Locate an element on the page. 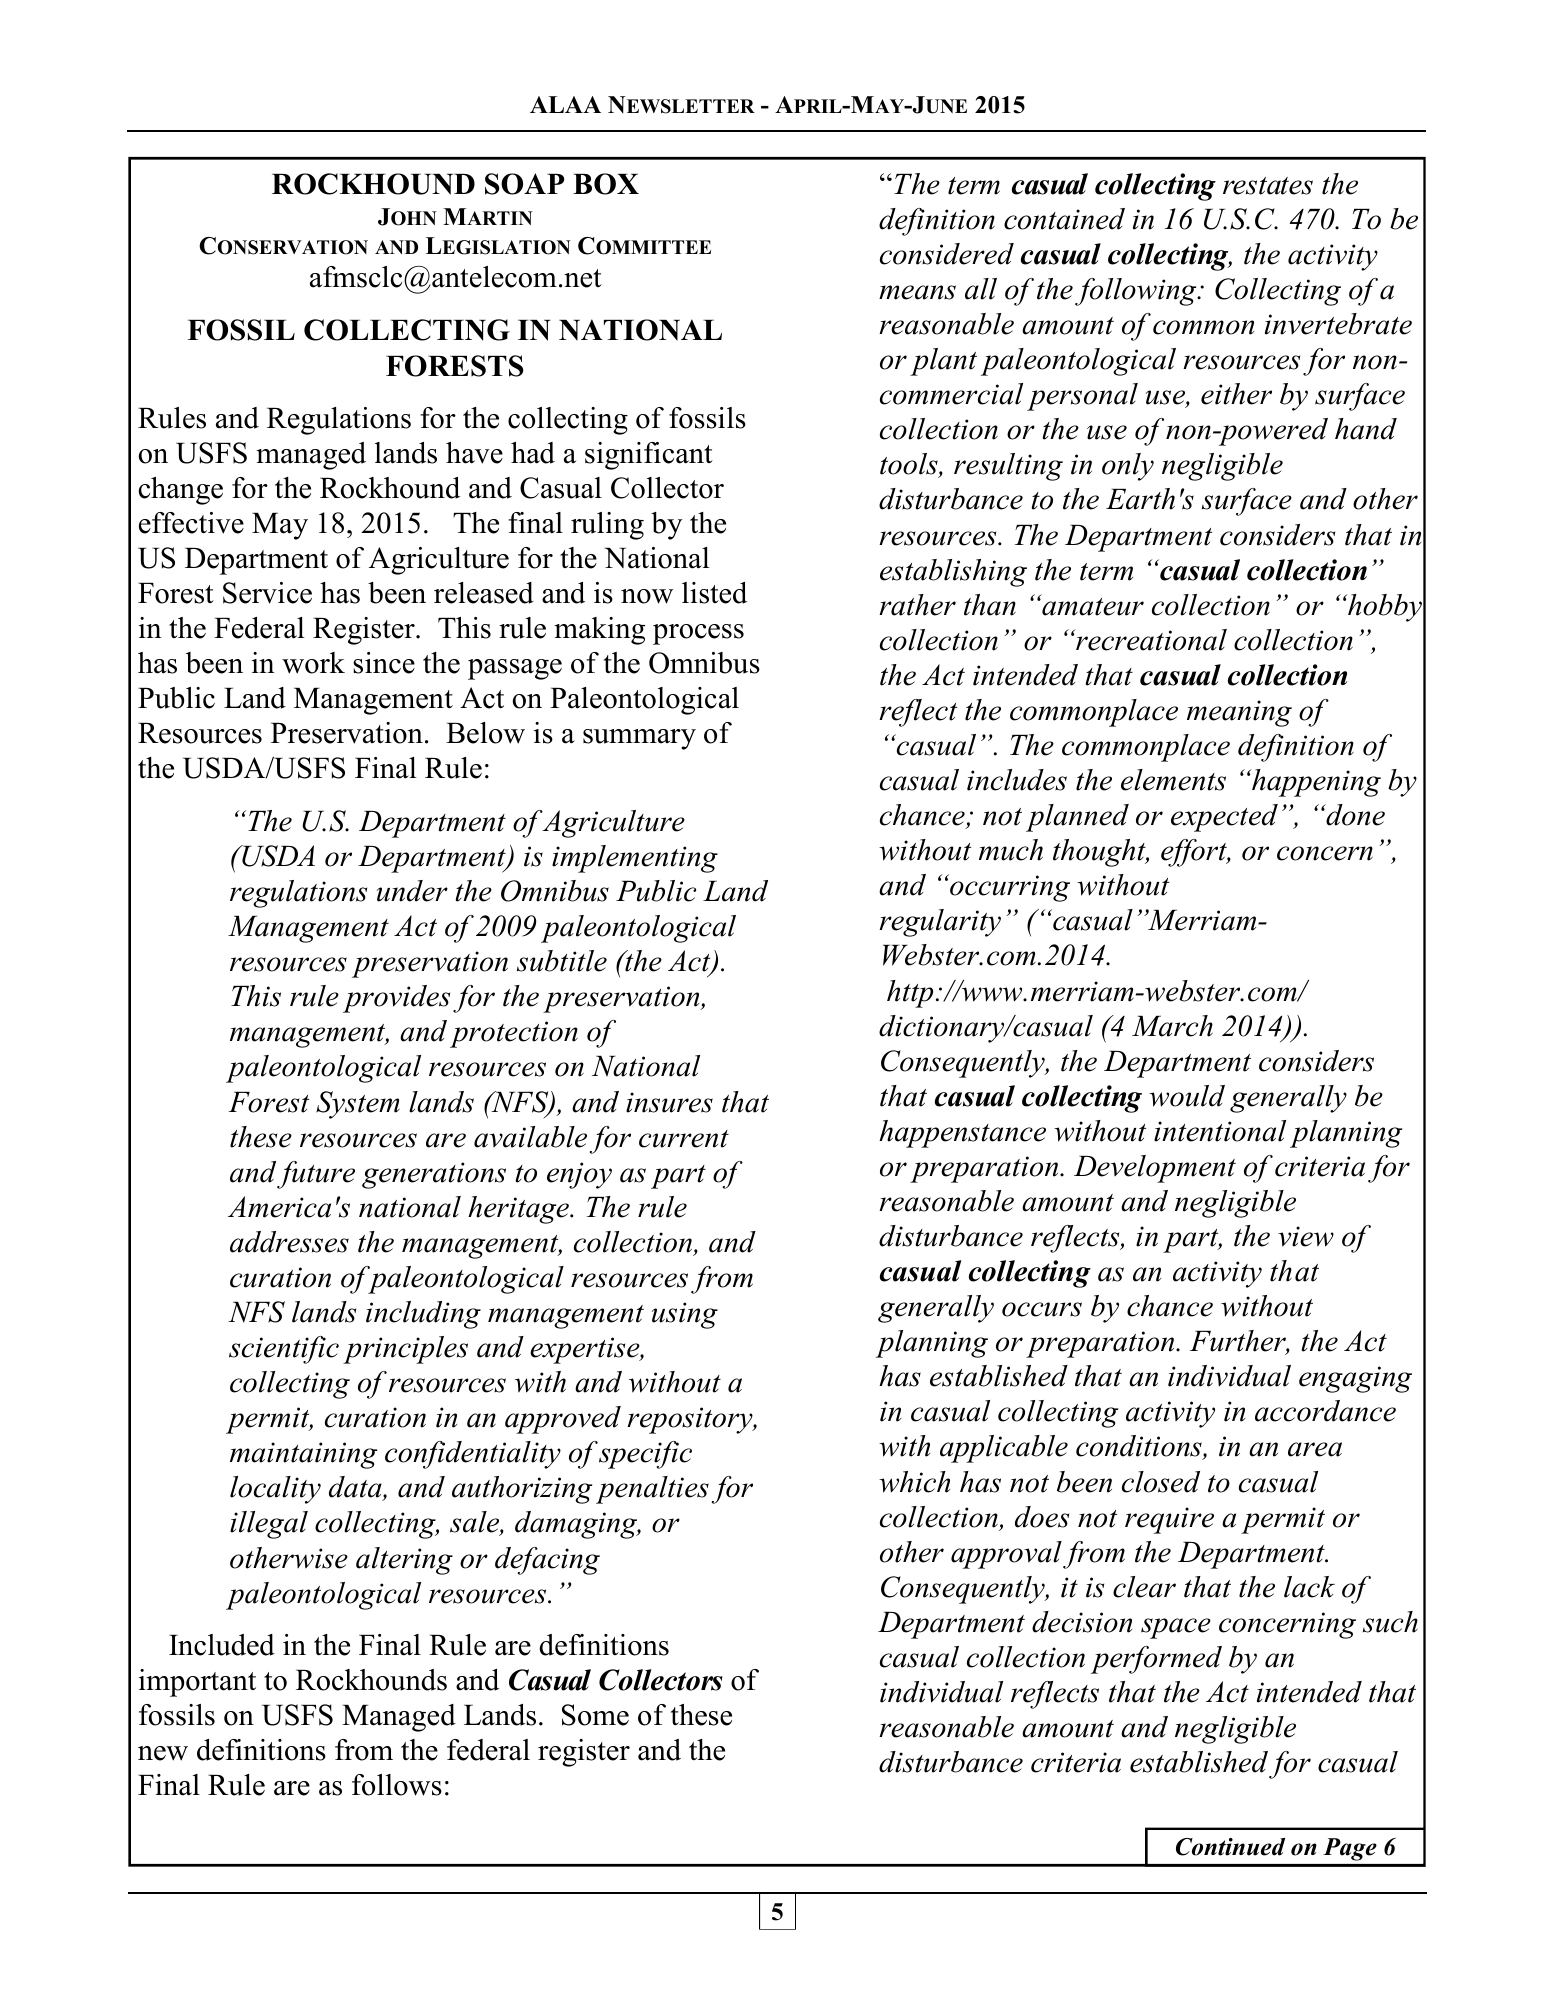 This image has height=2013, width=1555. restates is located at coordinates (1268, 186).
